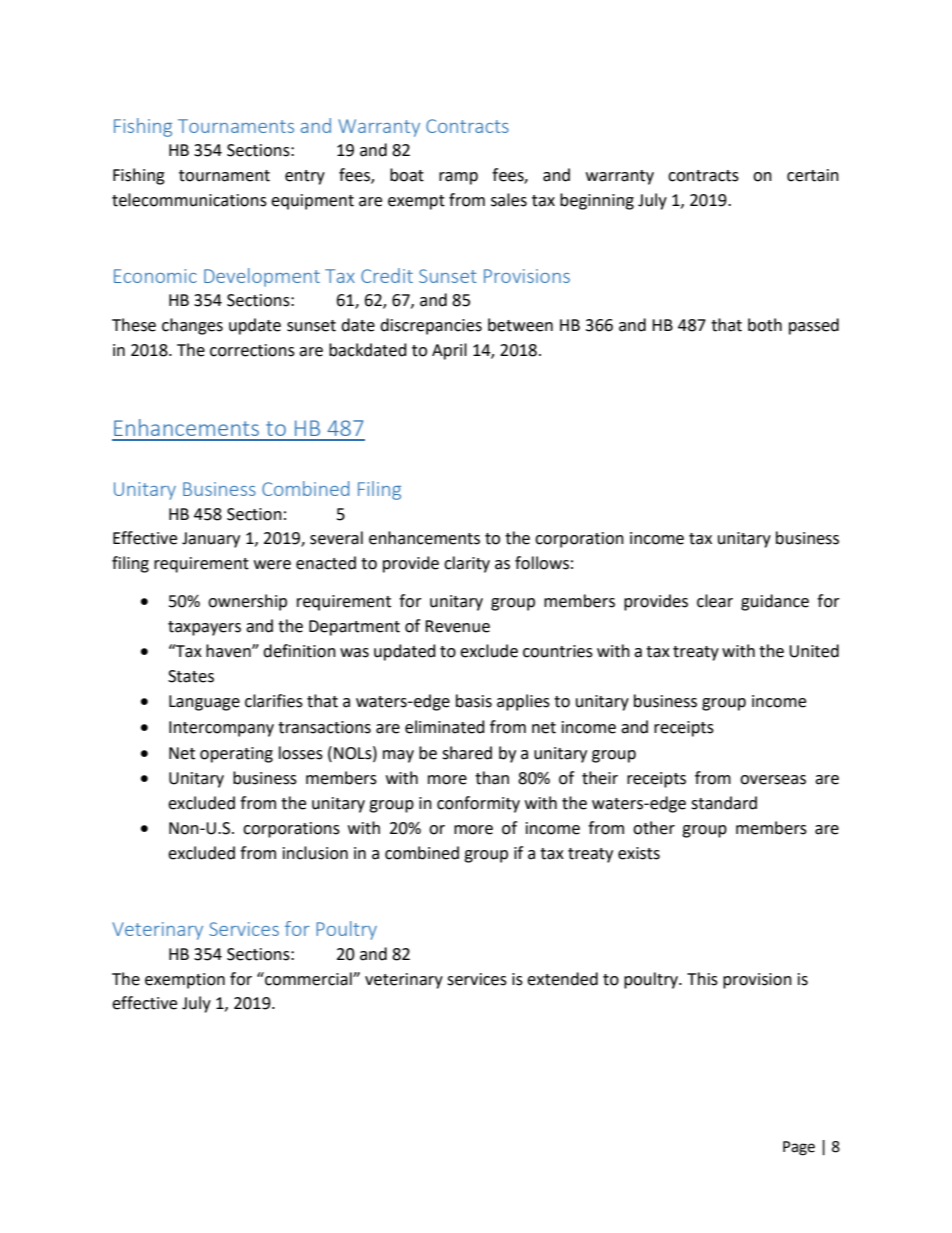 The height and width of the screenshot is (1233, 952). Describe the element at coordinates (813, 175) in the screenshot. I see `certain` at that location.
